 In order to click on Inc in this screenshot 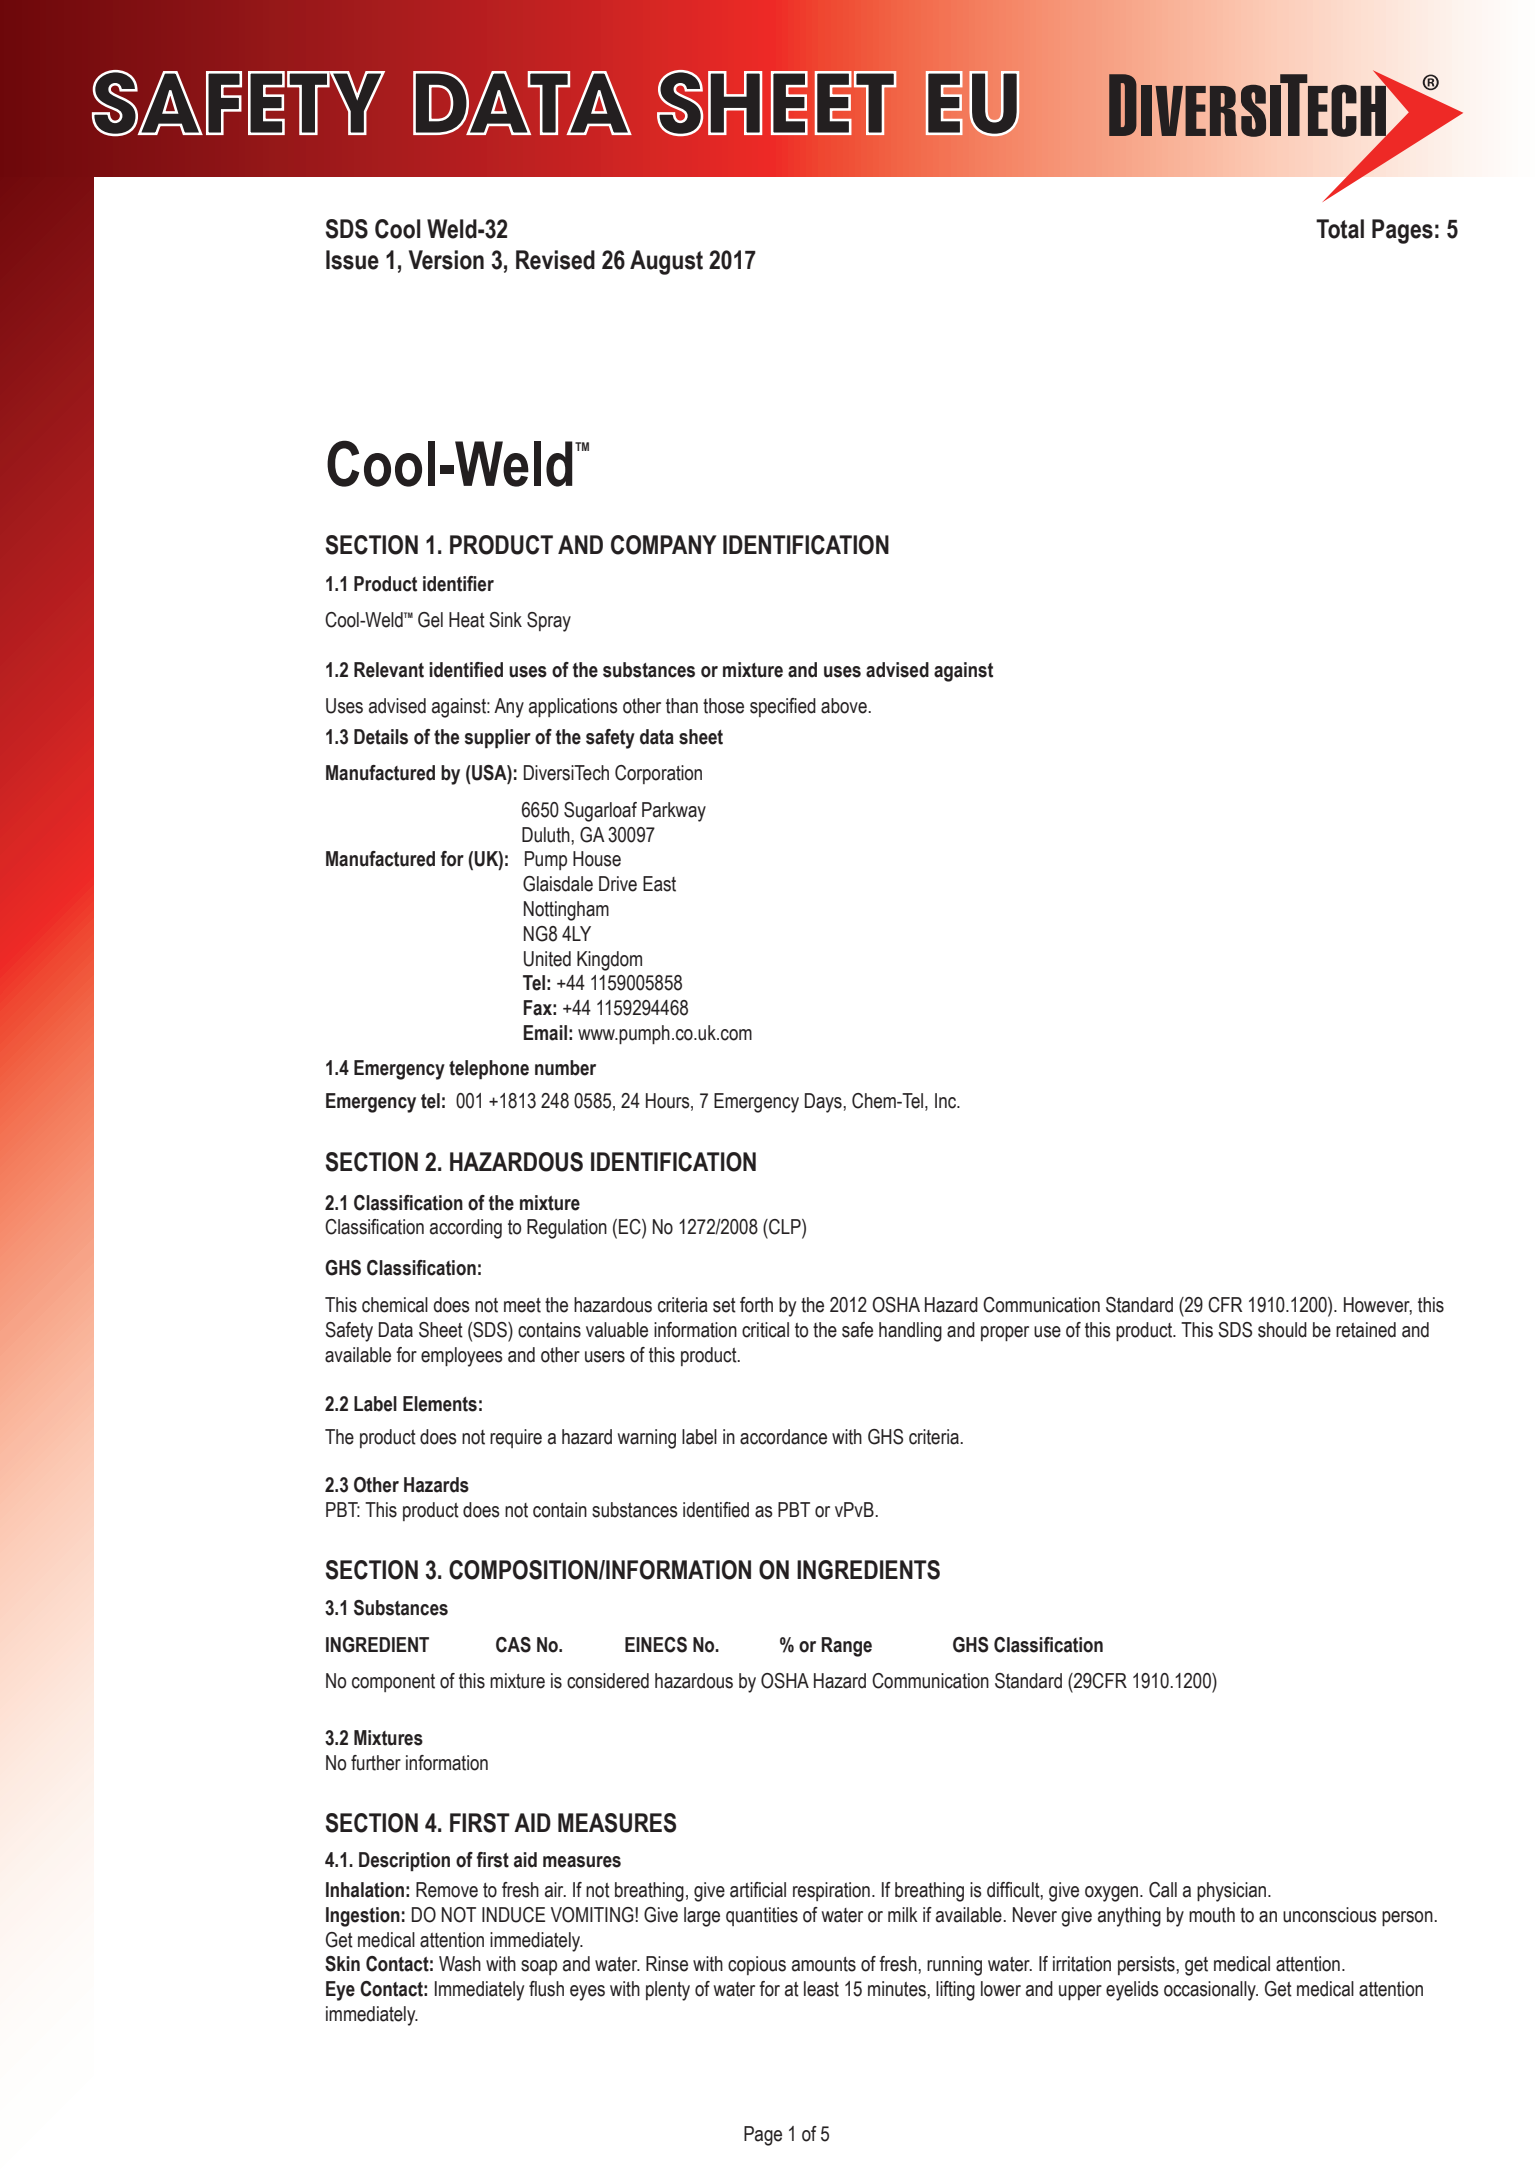, I will do `click(947, 1101)`.
